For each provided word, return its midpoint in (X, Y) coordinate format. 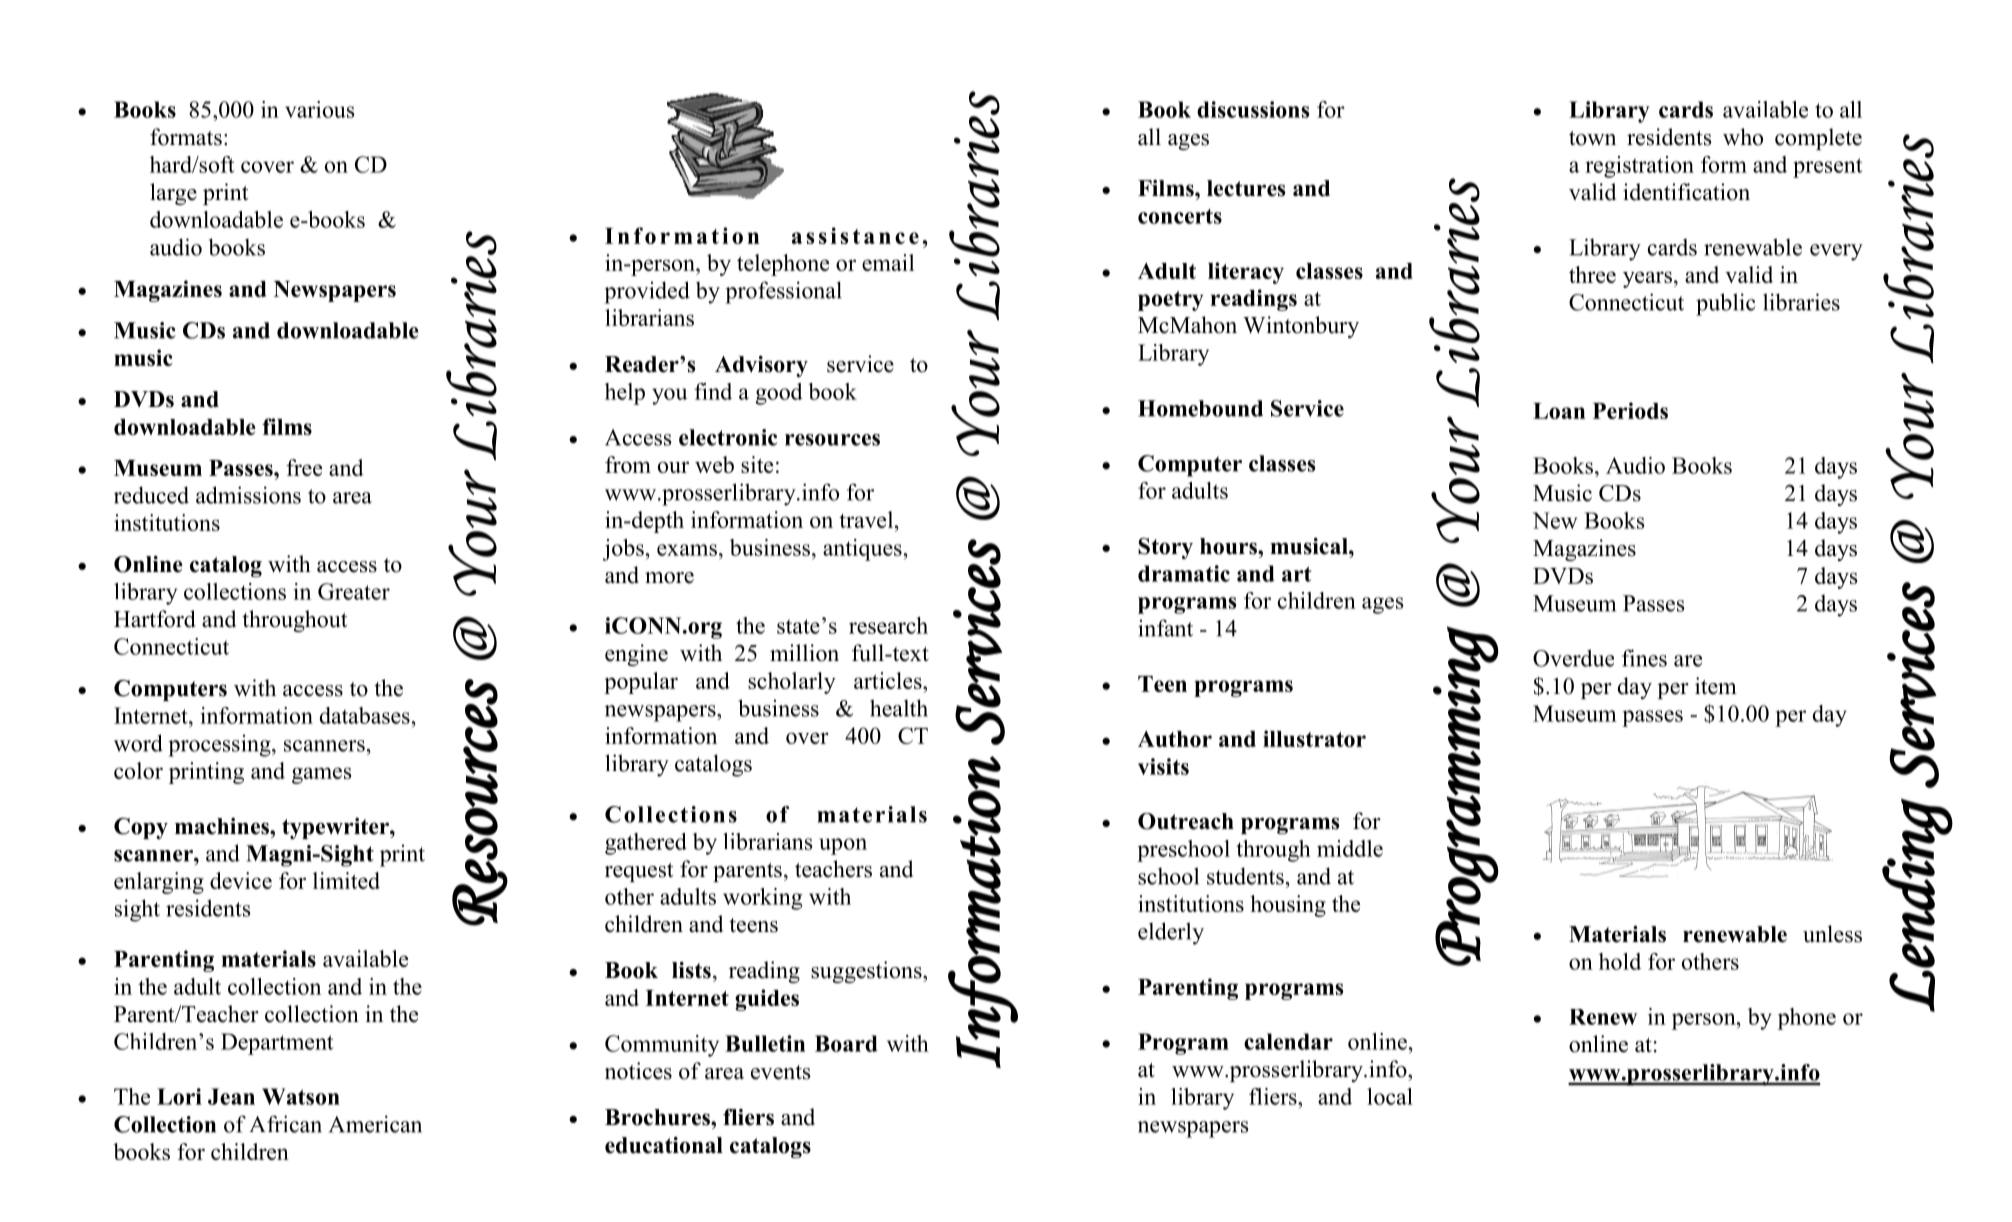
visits (1163, 766)
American (375, 1124)
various (320, 109)
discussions (1253, 109)
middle (1350, 848)
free (304, 467)
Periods (1630, 410)
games (321, 775)
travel (867, 519)
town (1592, 138)
